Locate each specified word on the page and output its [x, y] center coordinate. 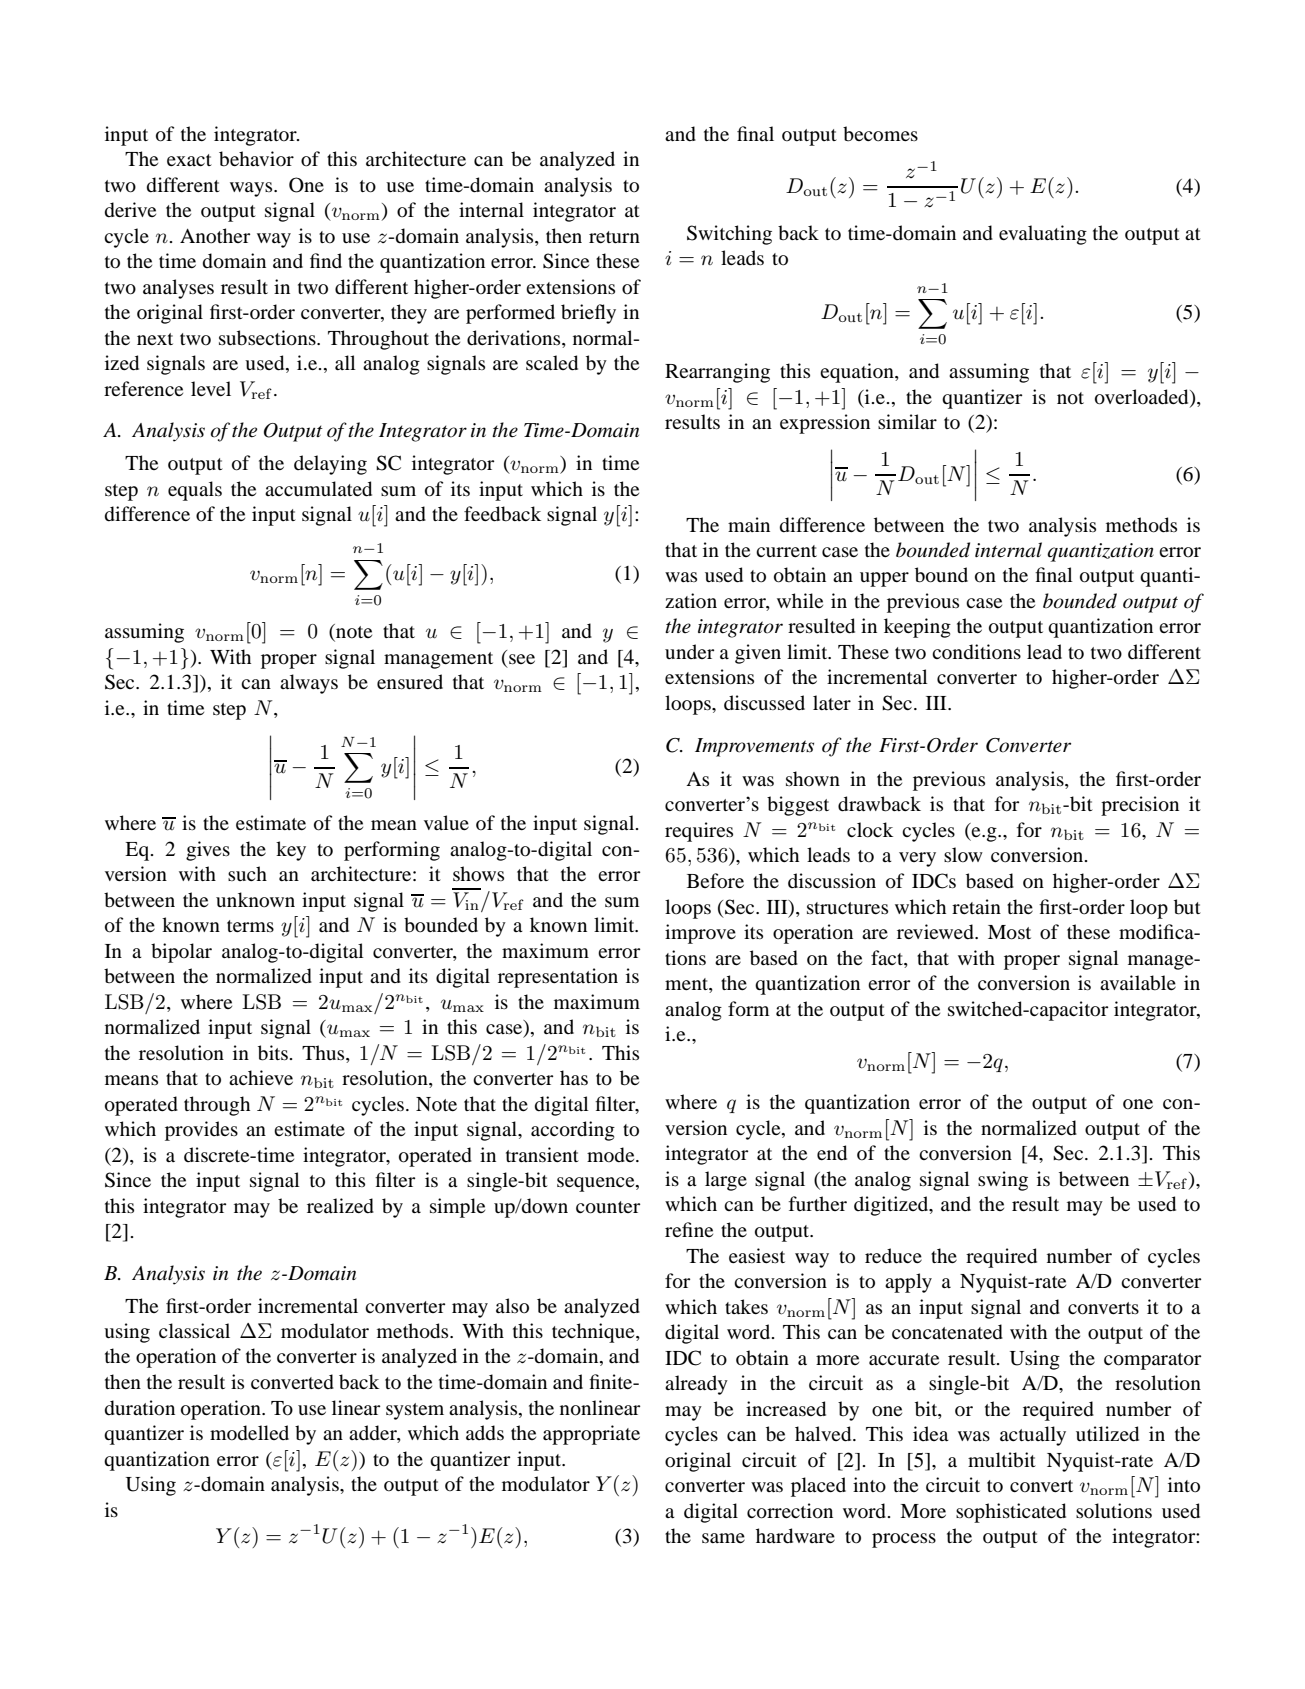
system [415, 1411]
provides [201, 1131]
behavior [256, 159]
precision [1140, 806]
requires [699, 832]
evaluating [1043, 235]
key [291, 851]
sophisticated [1011, 1513]
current [786, 551]
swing [1003, 1181]
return [614, 237]
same [723, 1538]
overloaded [1143, 398]
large [726, 1181]
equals [195, 491]
